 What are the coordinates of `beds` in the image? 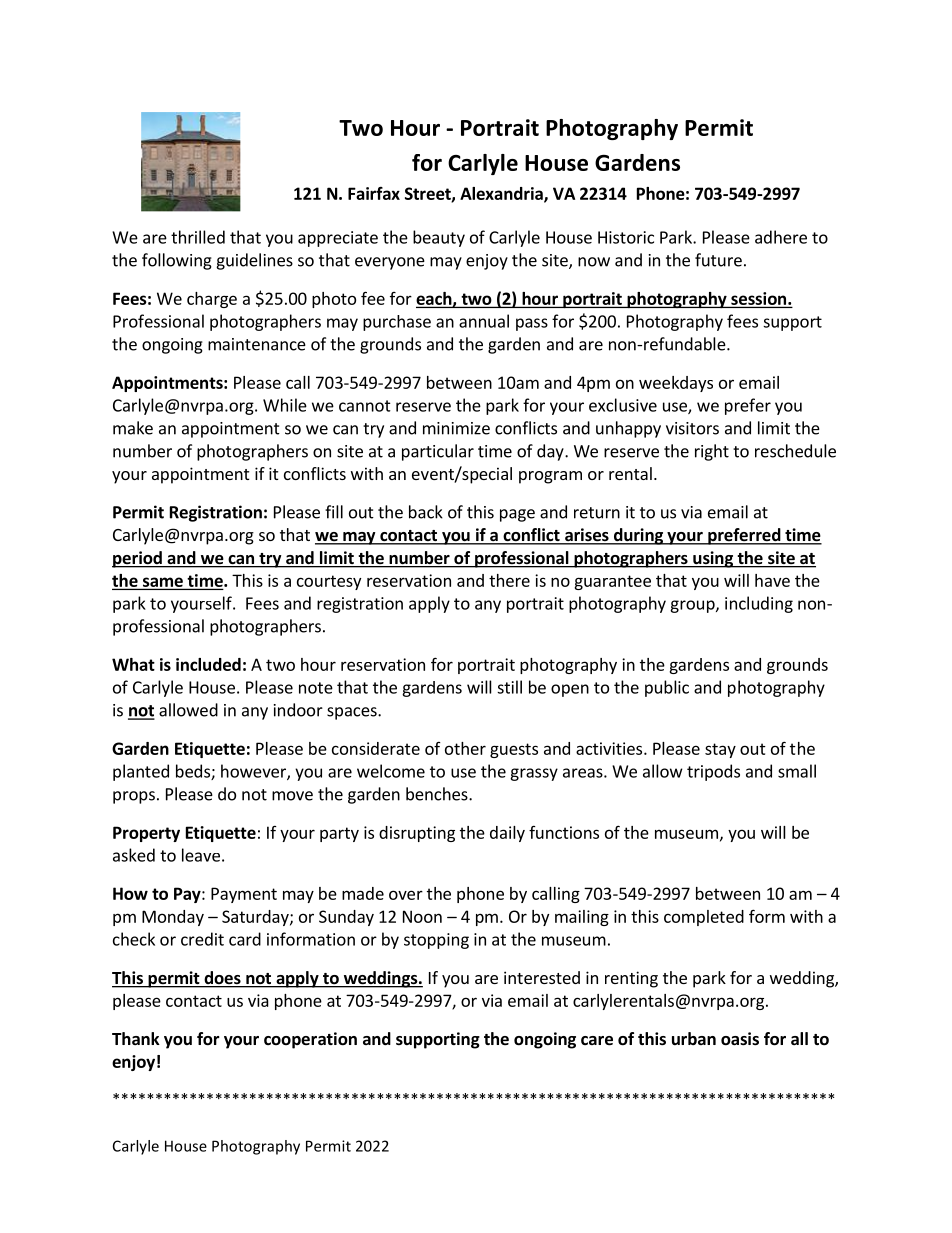 It's located at (194, 772).
